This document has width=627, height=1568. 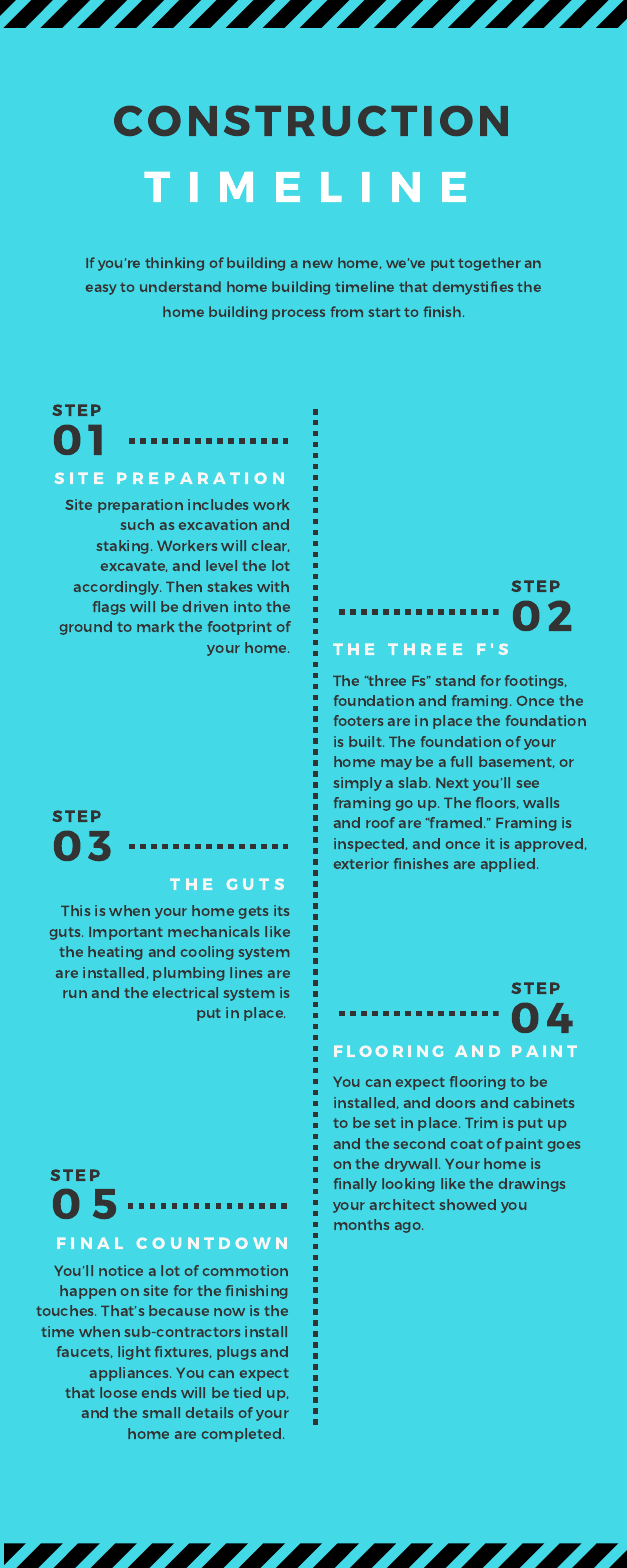 I want to click on This, so click(x=75, y=910).
